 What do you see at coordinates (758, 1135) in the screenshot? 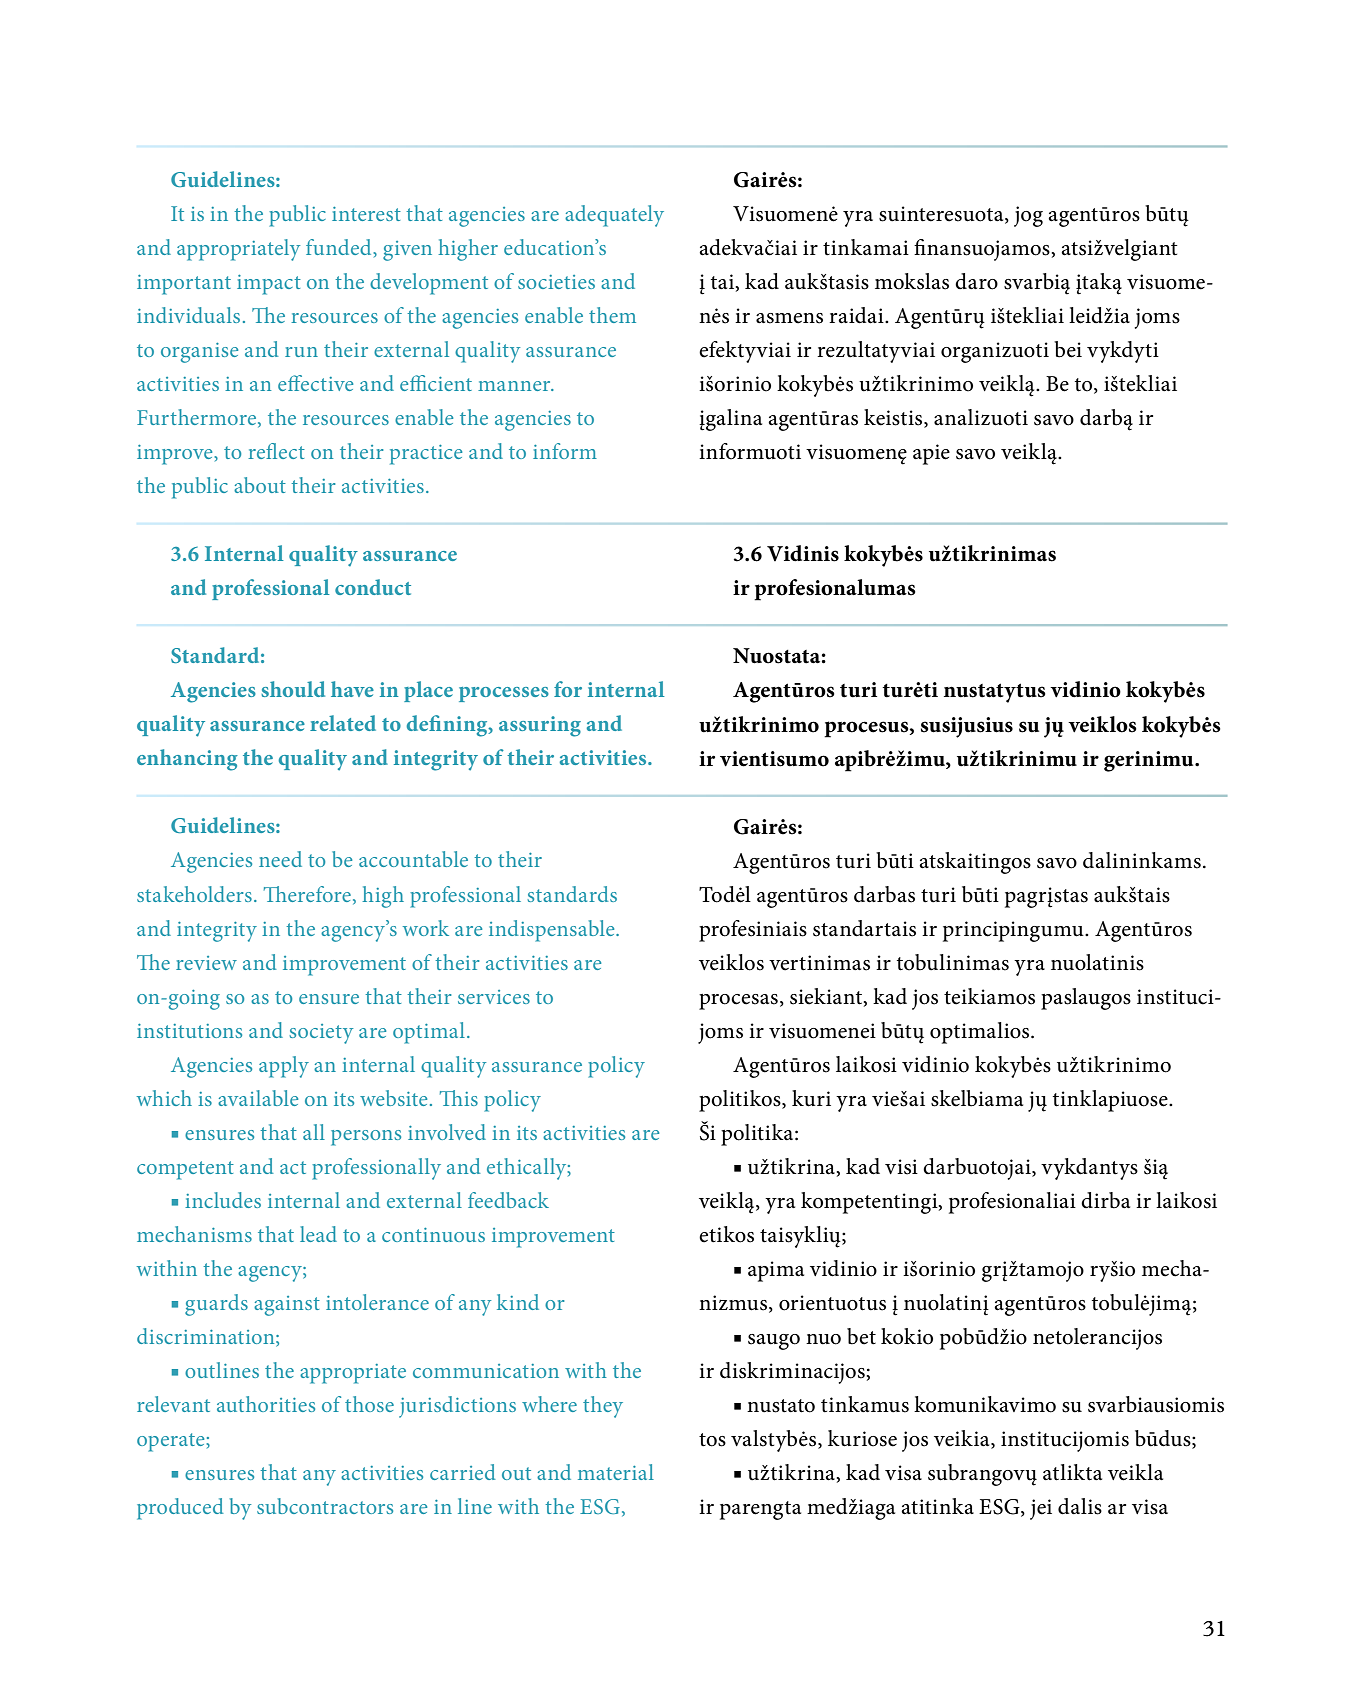
I see `politika` at bounding box center [758, 1135].
